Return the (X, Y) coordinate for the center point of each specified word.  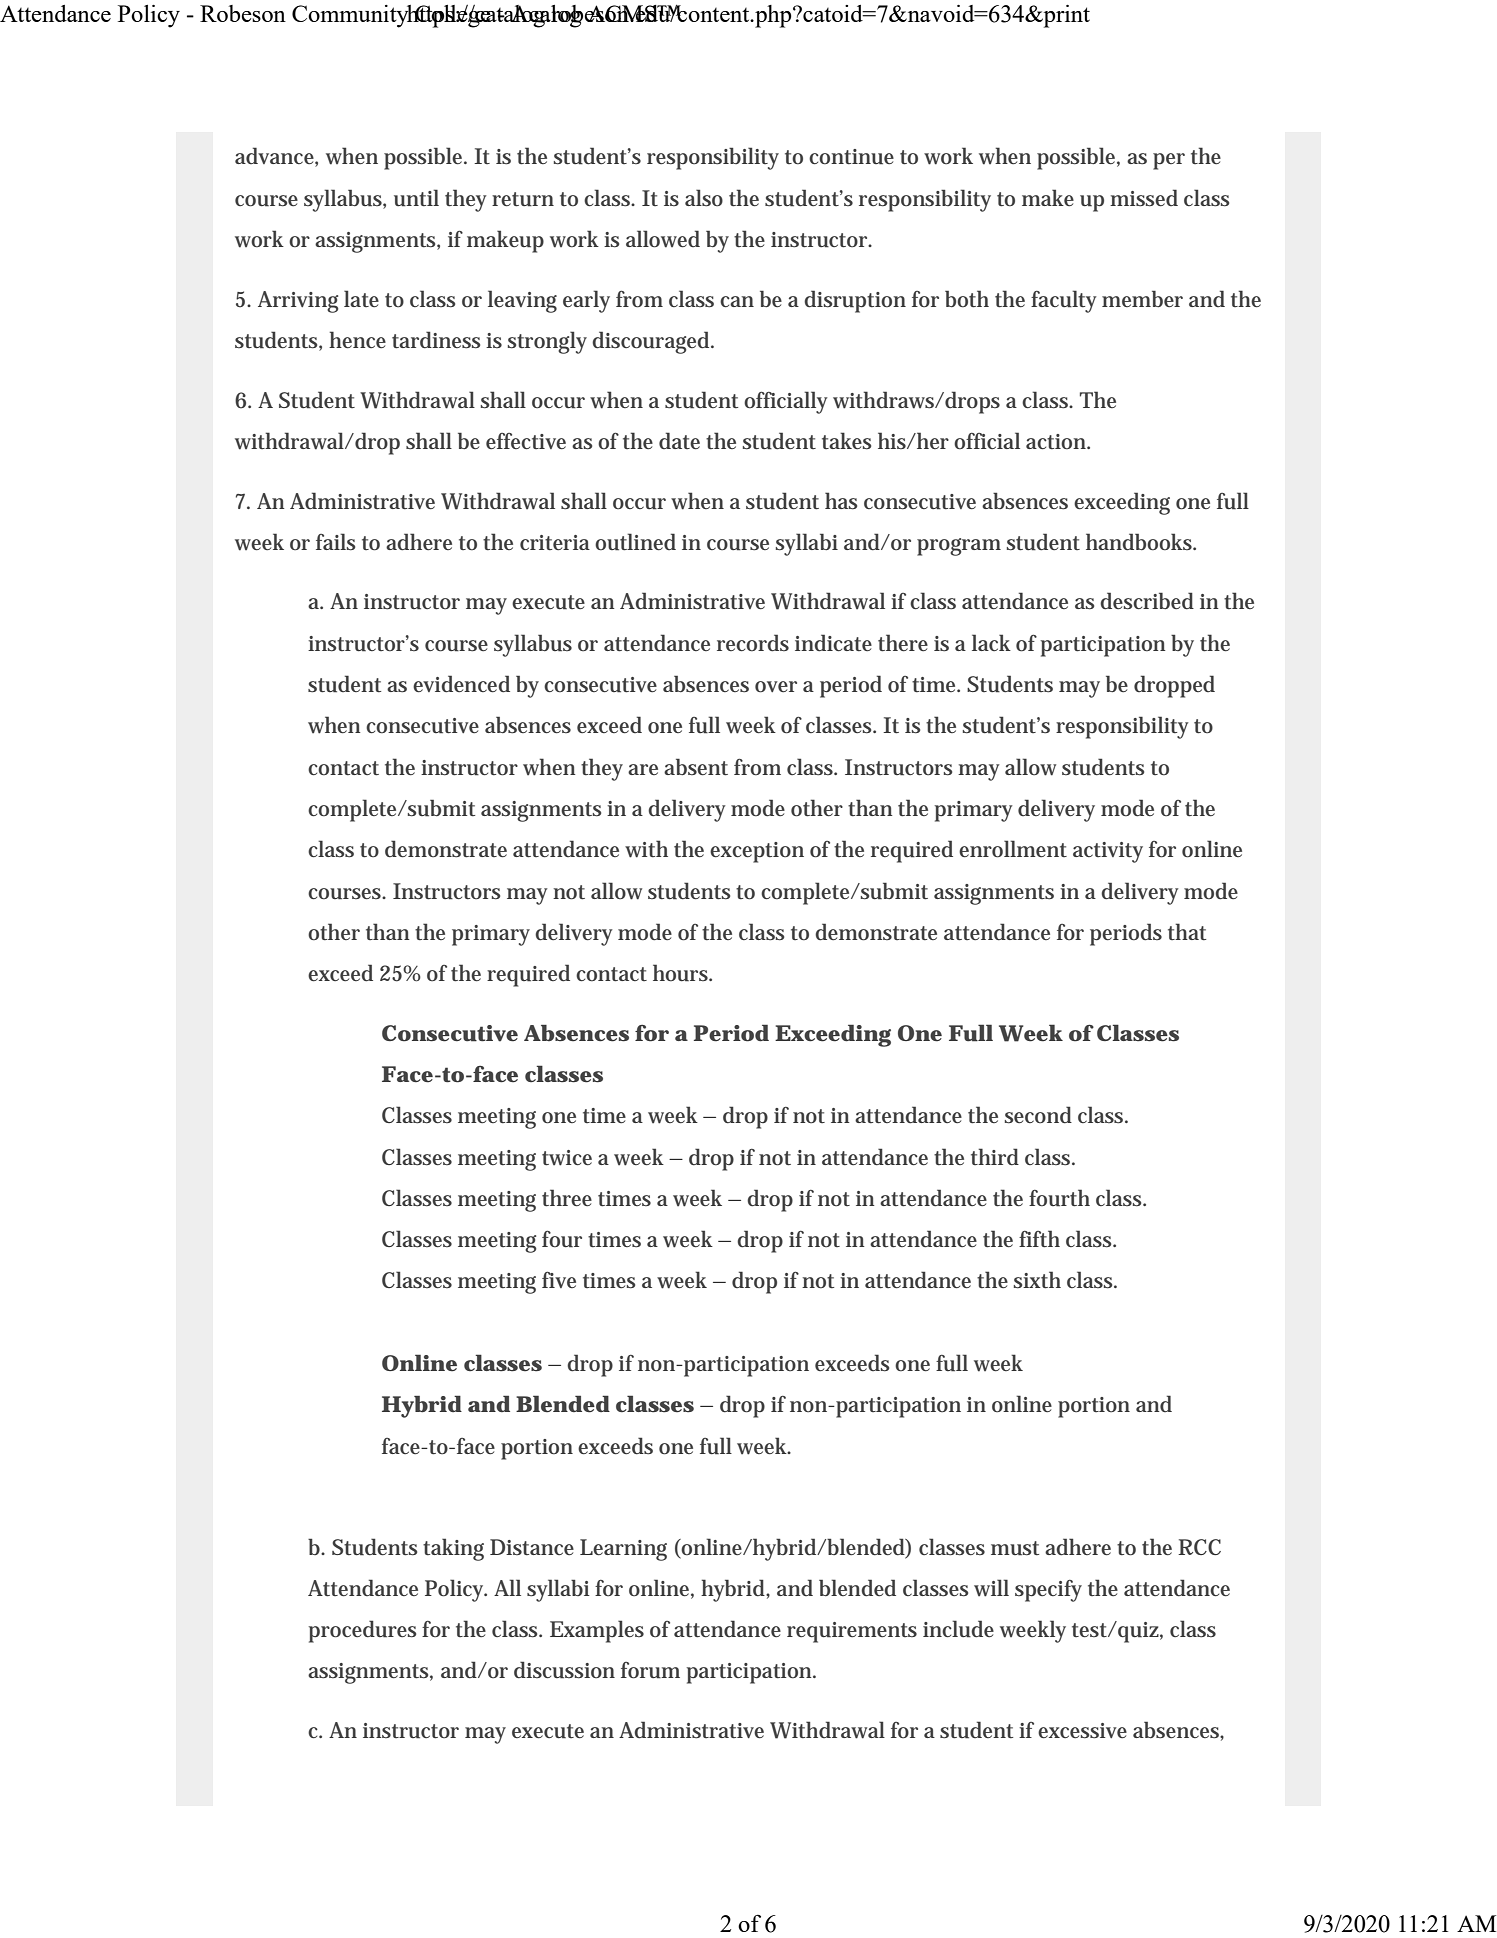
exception (757, 852)
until (416, 198)
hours (682, 973)
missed (1144, 198)
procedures (362, 1631)
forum (650, 1670)
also (704, 198)
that (1187, 931)
